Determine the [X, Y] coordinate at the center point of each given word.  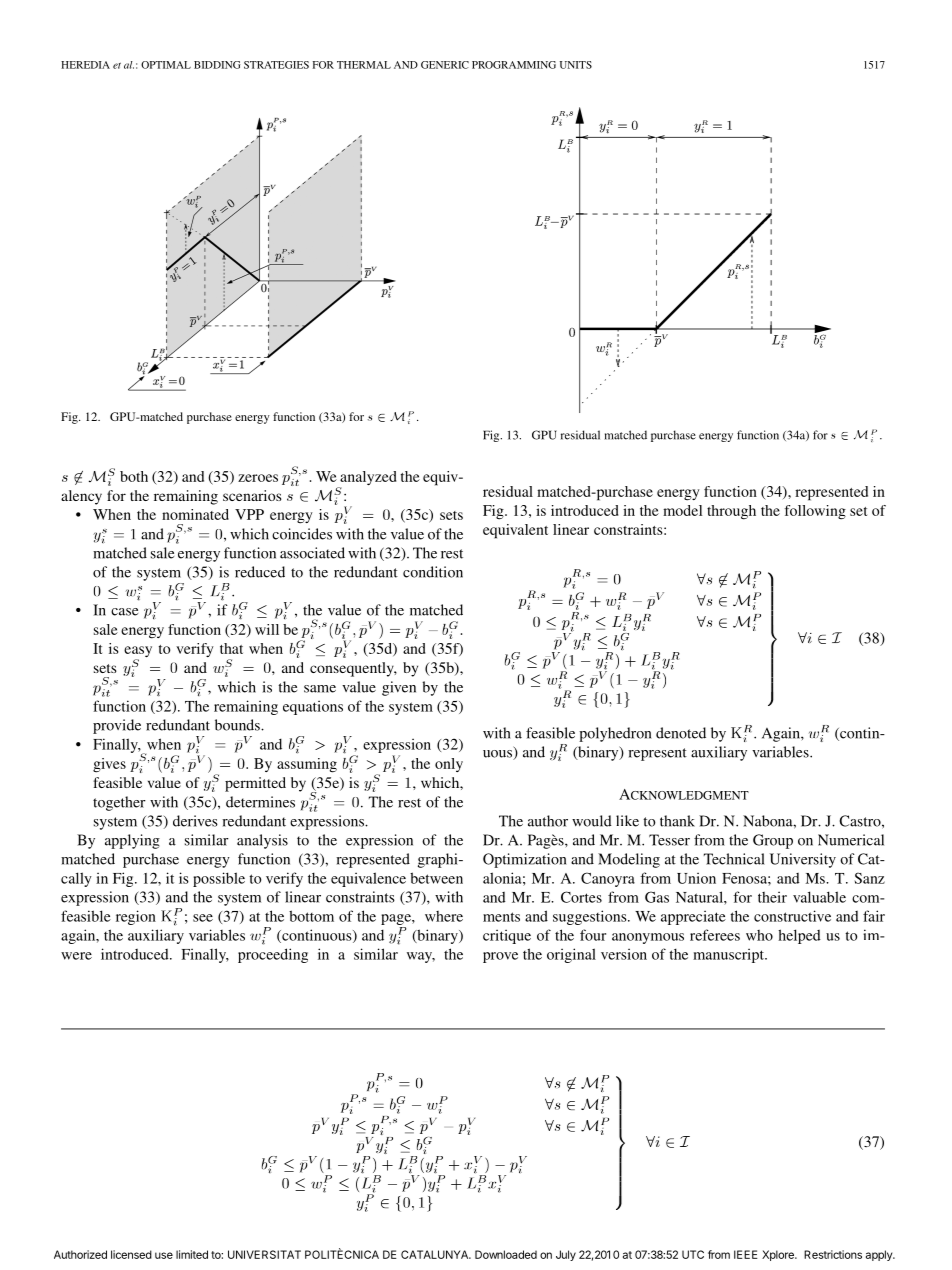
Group [773, 841]
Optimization [524, 860]
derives [195, 821]
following [815, 512]
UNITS [576, 65]
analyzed [367, 479]
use [164, 1255]
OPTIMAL [166, 65]
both [134, 476]
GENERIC [445, 65]
